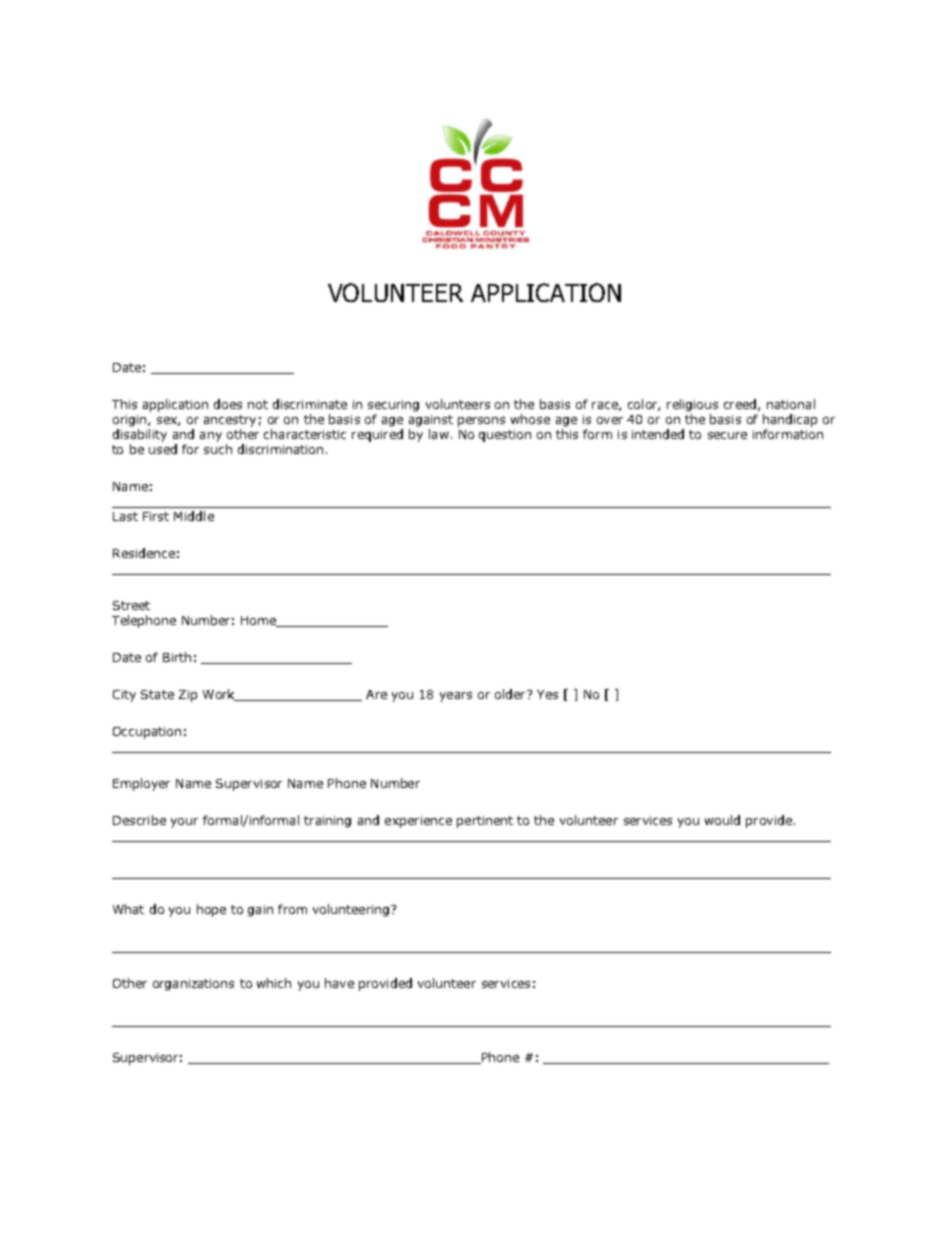  What do you see at coordinates (727, 435) in the image?
I see `secure` at bounding box center [727, 435].
